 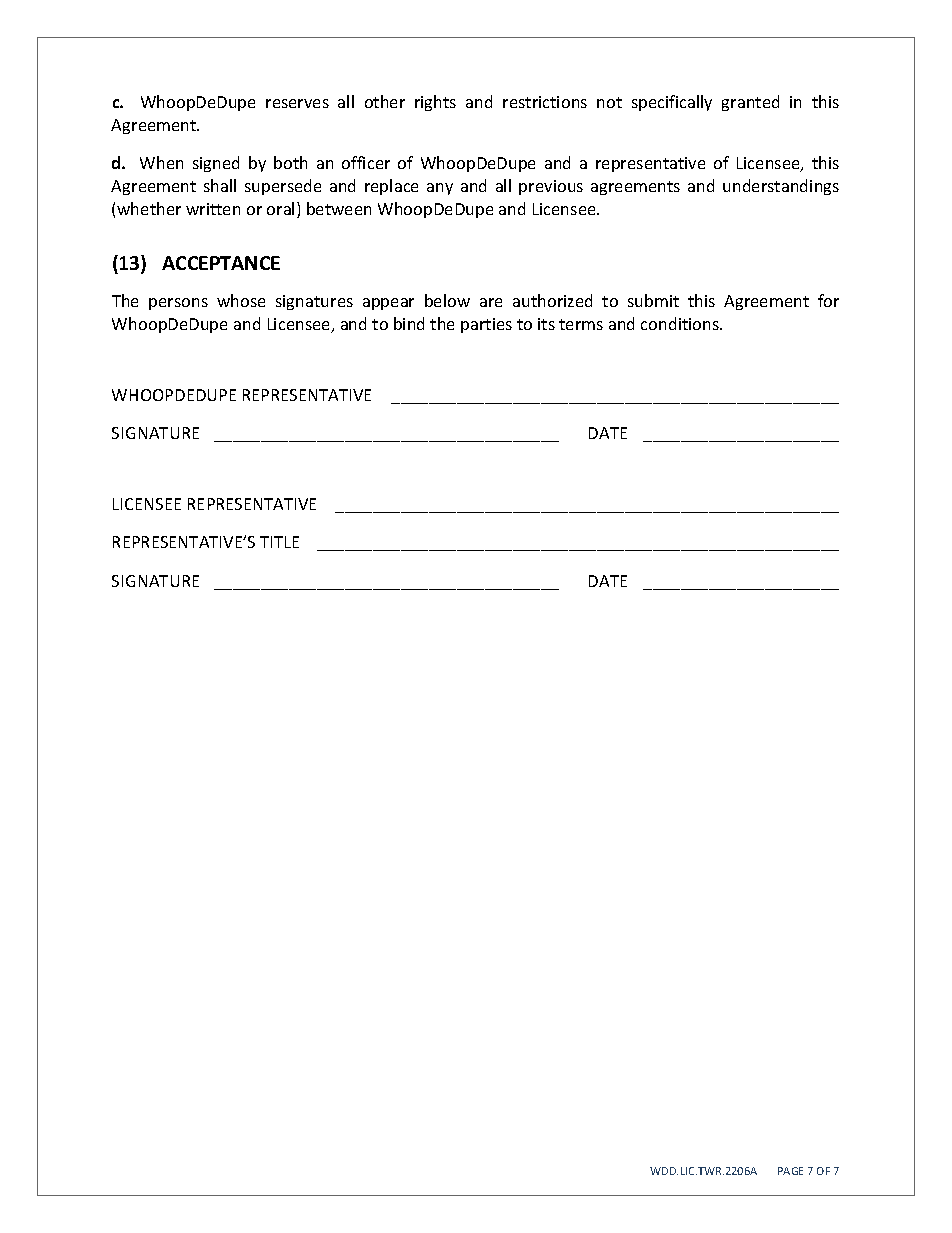 What do you see at coordinates (790, 1171) in the screenshot?
I see `PAGE` at bounding box center [790, 1171].
